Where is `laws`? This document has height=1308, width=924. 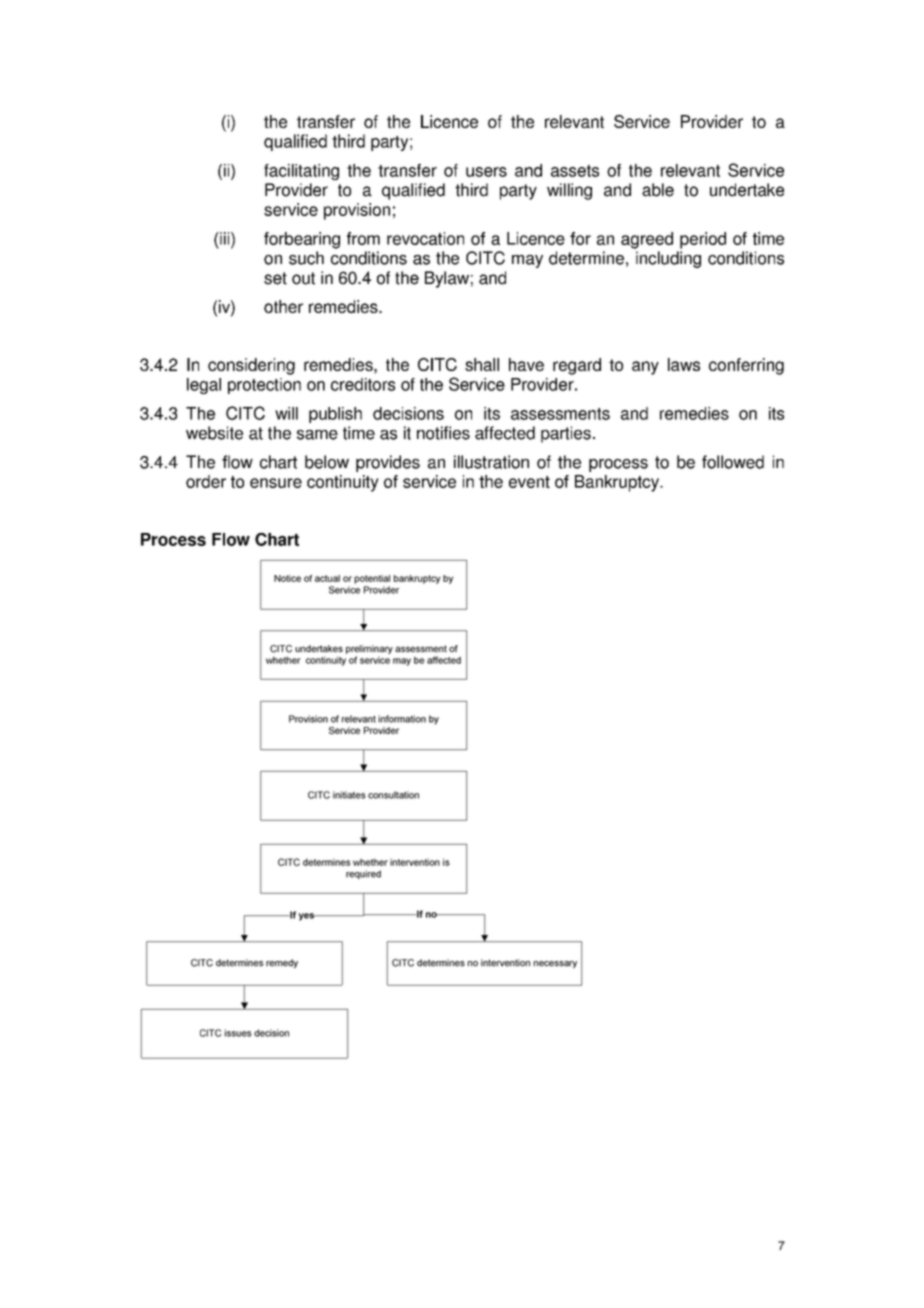 laws is located at coordinates (684, 364).
